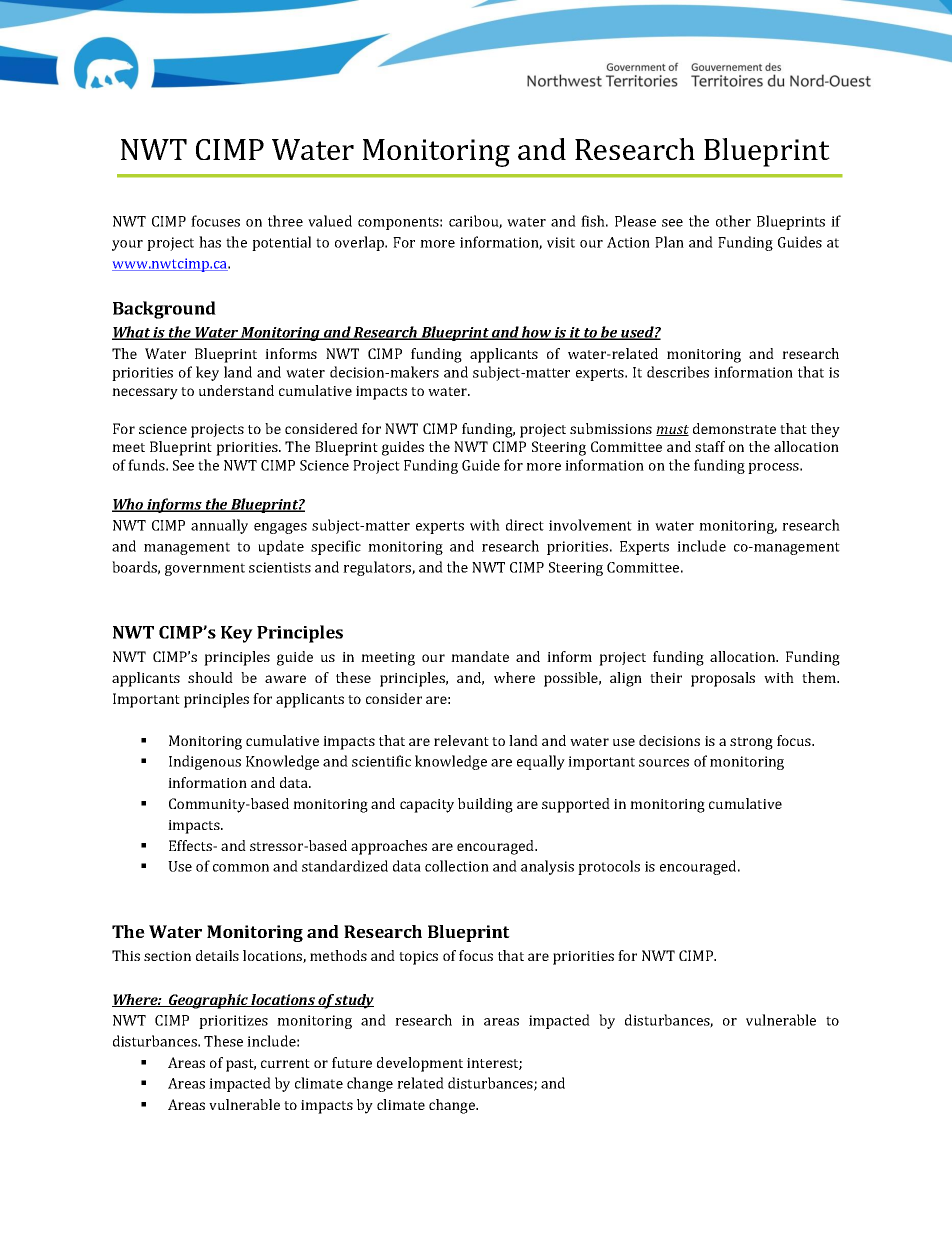 This image has height=1233, width=952. I want to click on proposals, so click(723, 679).
